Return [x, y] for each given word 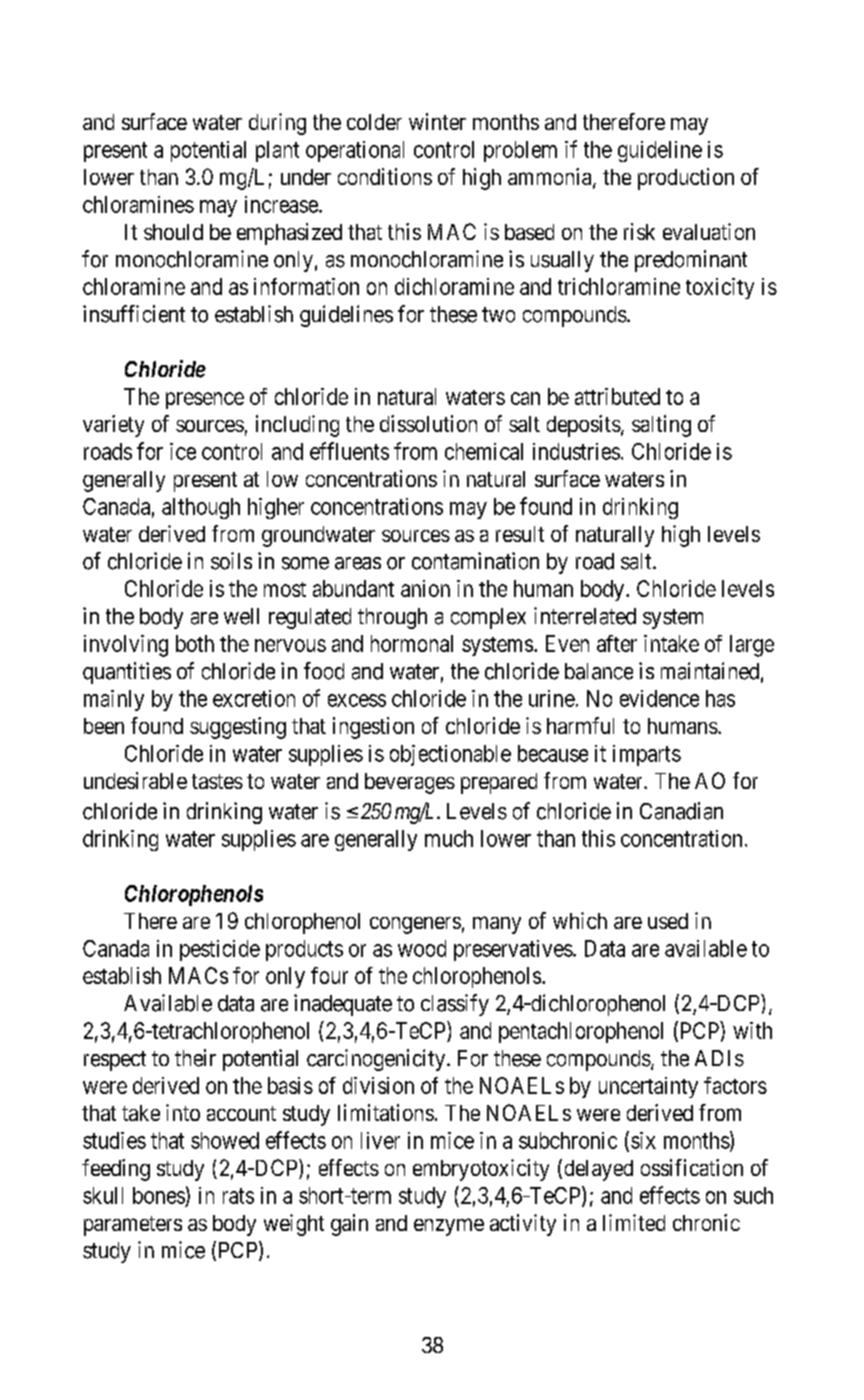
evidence [659, 698]
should [173, 232]
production [686, 179]
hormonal [412, 643]
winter [437, 121]
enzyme [449, 1227]
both [195, 643]
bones [159, 1195]
